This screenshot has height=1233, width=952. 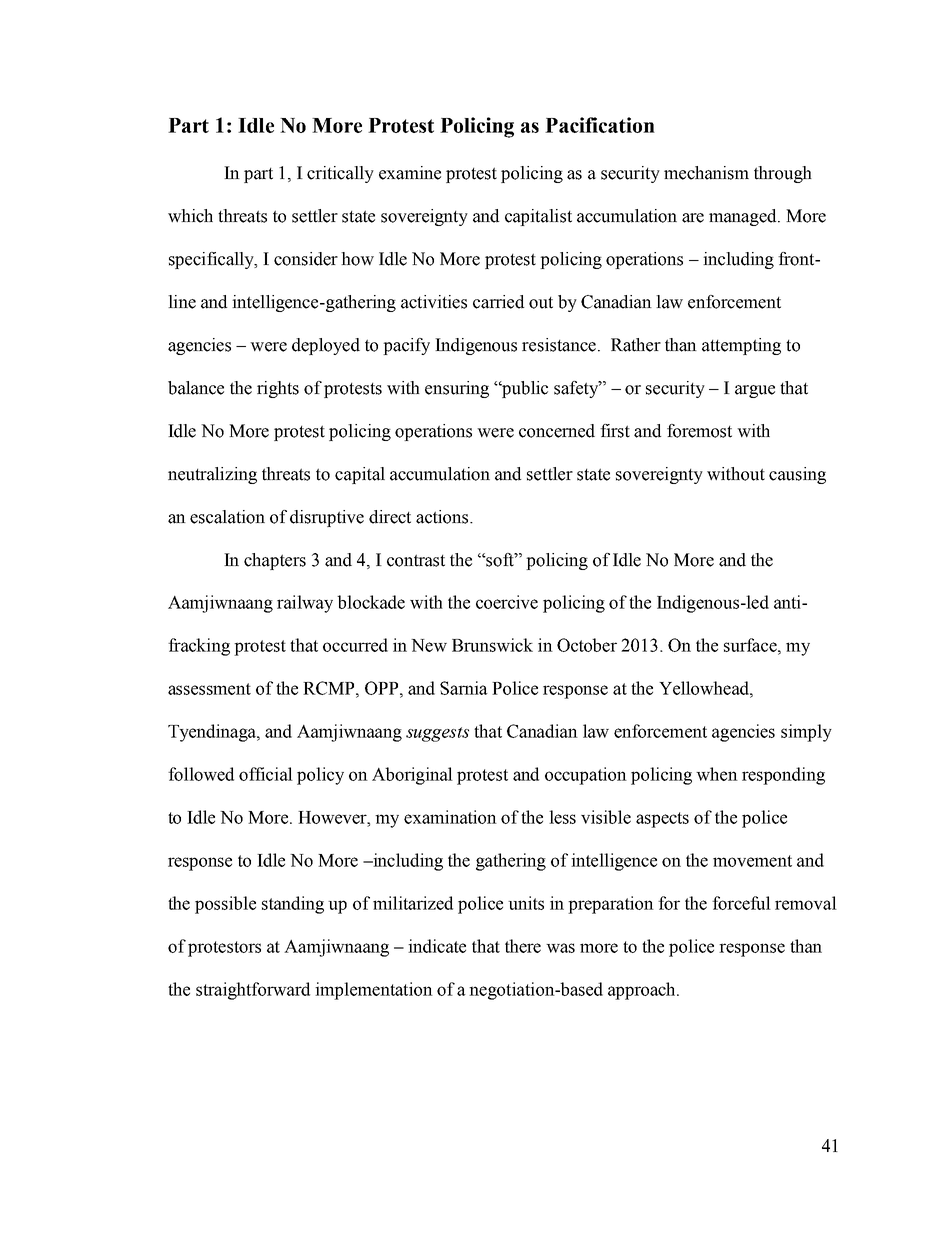 I want to click on mechanism, so click(x=706, y=173).
